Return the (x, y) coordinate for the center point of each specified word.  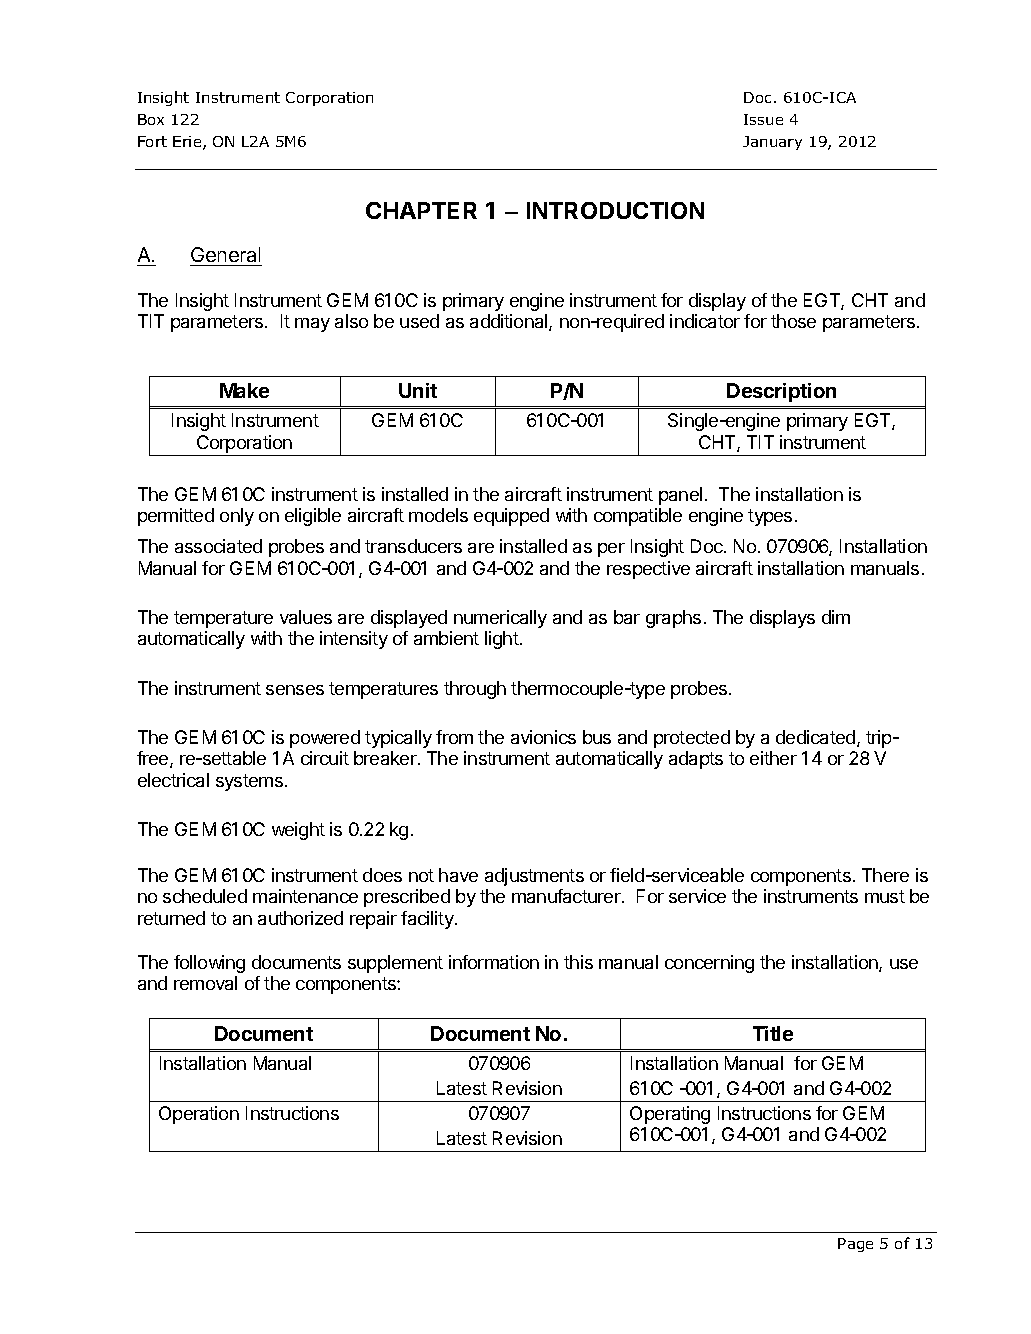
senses (295, 690)
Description (781, 392)
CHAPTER (421, 210)
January (772, 143)
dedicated (817, 738)
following (209, 964)
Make (244, 390)
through (475, 690)
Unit (418, 390)
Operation (199, 1115)
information (494, 962)
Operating (670, 1115)
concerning (709, 964)
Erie (188, 143)
